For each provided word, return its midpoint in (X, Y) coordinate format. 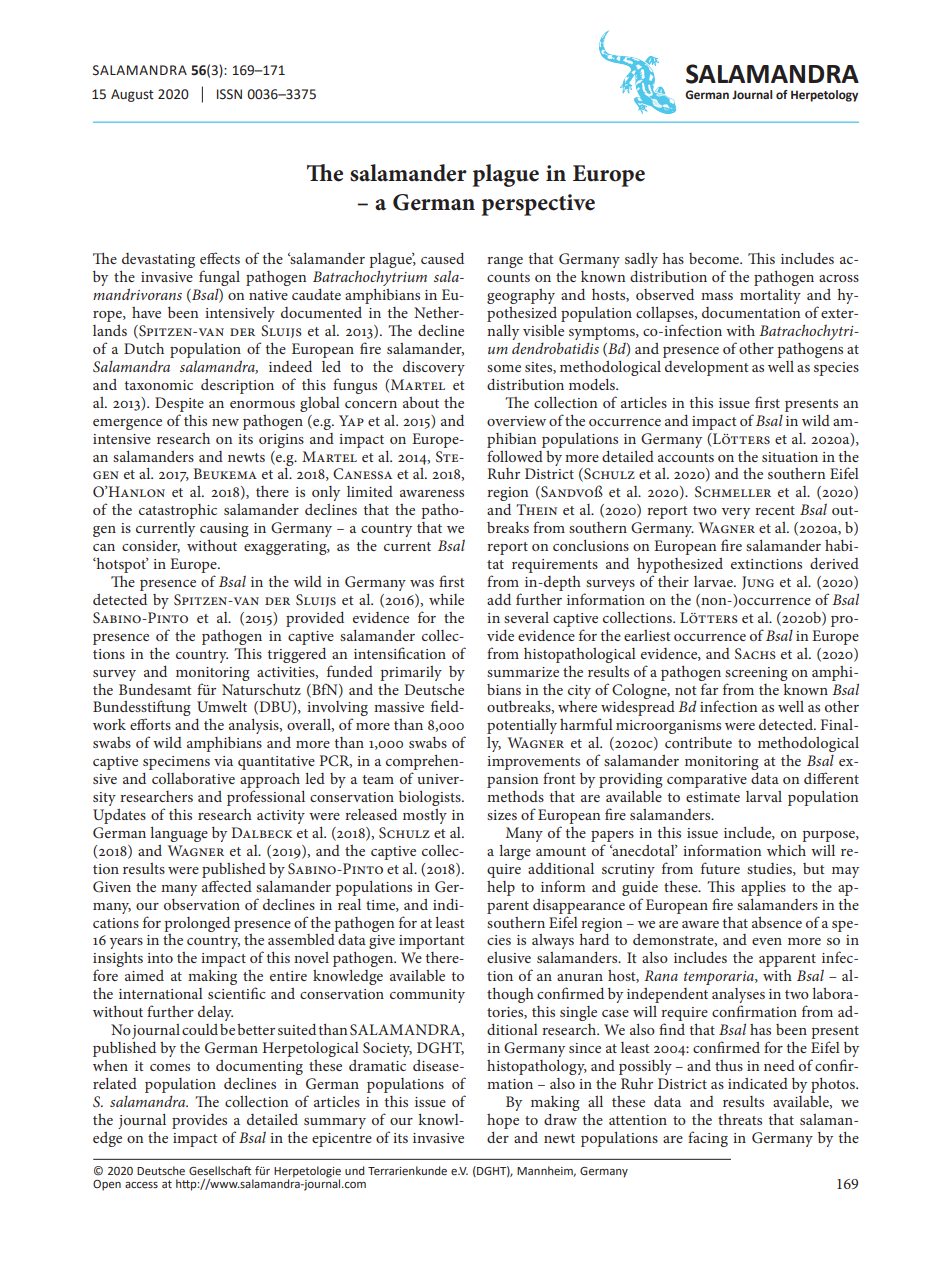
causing (224, 531)
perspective (538, 205)
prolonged (197, 924)
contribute (698, 742)
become (715, 258)
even (767, 941)
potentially (522, 726)
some (504, 368)
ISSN (229, 94)
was (422, 583)
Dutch (144, 348)
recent (775, 510)
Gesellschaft (220, 1170)
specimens (176, 764)
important (432, 942)
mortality (770, 296)
